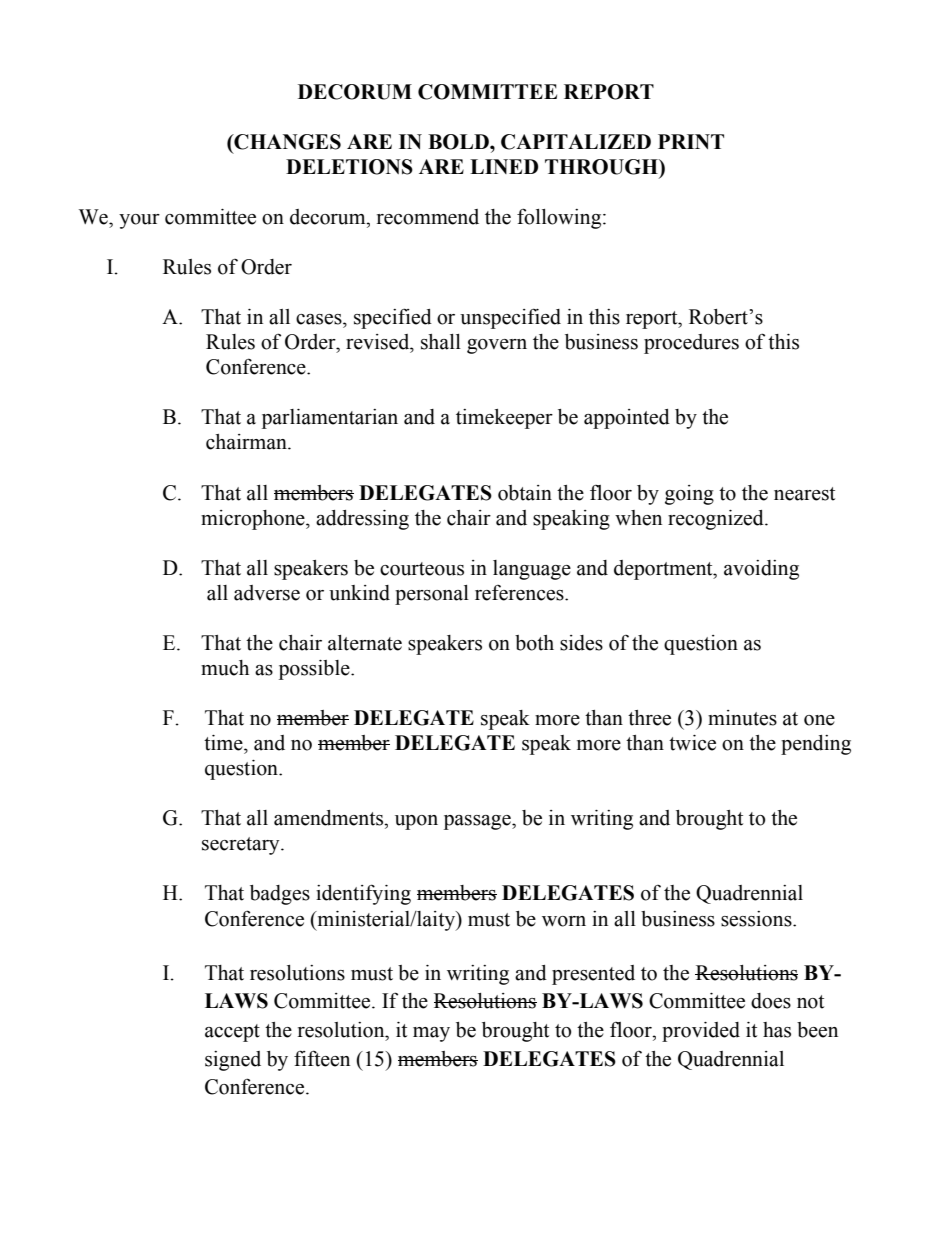 Image resolution: width=952 pixels, height=1233 pixels. Describe the element at coordinates (225, 668) in the document. I see `much` at that location.
